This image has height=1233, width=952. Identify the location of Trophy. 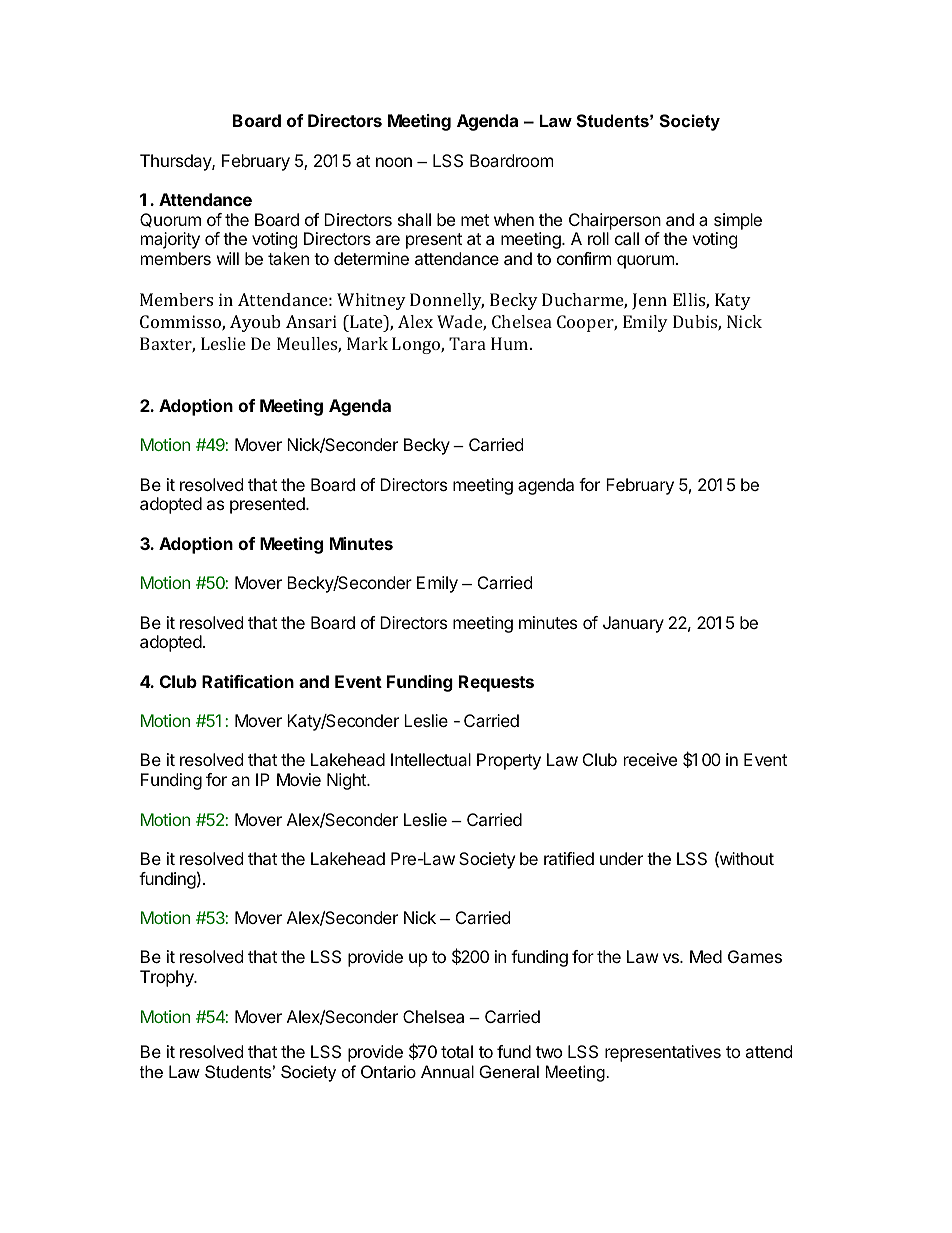
(168, 978).
